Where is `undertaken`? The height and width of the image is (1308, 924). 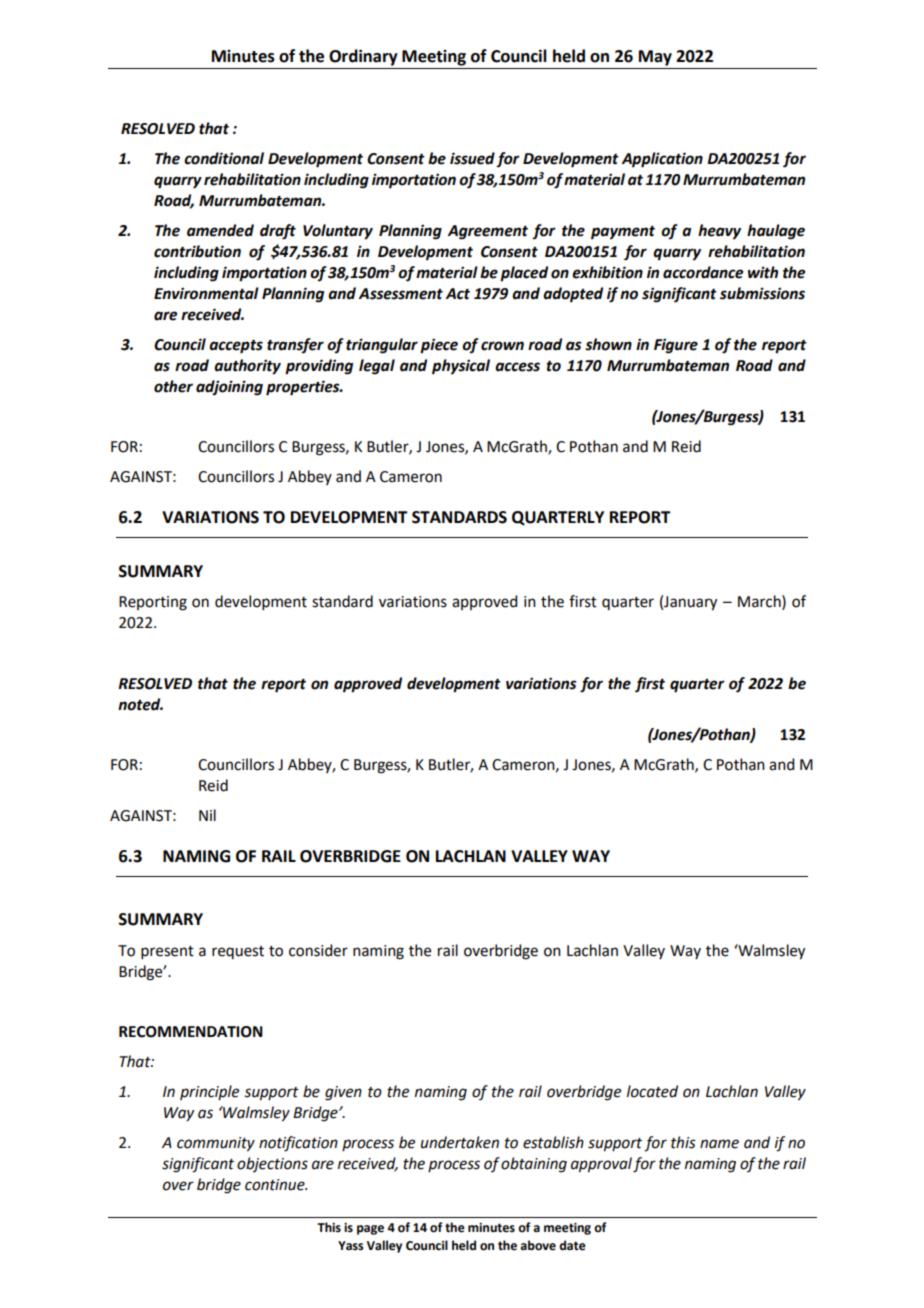 undertaken is located at coordinates (460, 1142).
